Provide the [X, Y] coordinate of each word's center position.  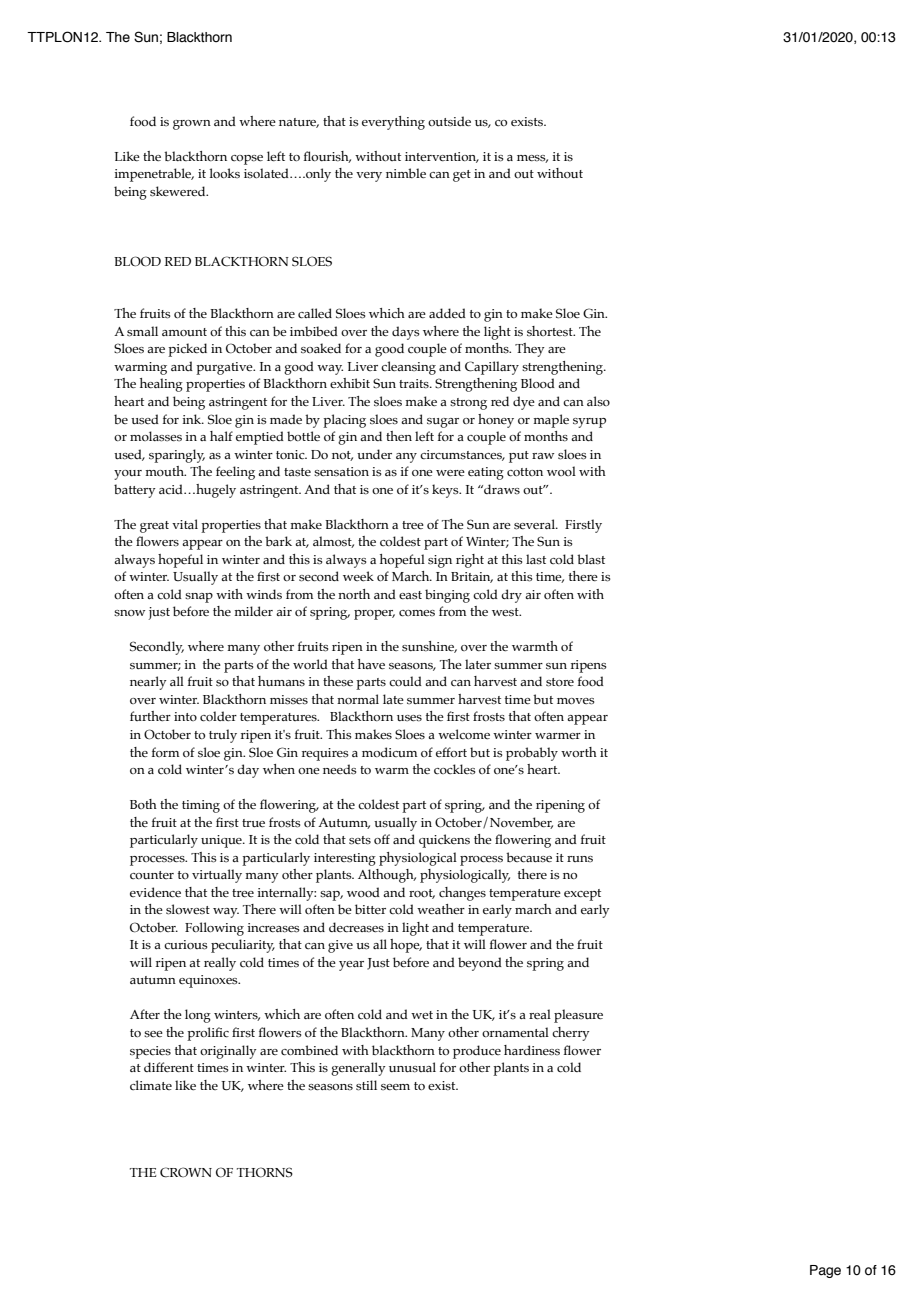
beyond [480, 964]
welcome [464, 734]
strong [468, 404]
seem [395, 1087]
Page [825, 1271]
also [598, 401]
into [185, 716]
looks [225, 173]
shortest [551, 331]
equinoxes [209, 981]
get [462, 176]
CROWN [186, 1172]
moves [575, 701]
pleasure [578, 1016]
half [221, 436]
